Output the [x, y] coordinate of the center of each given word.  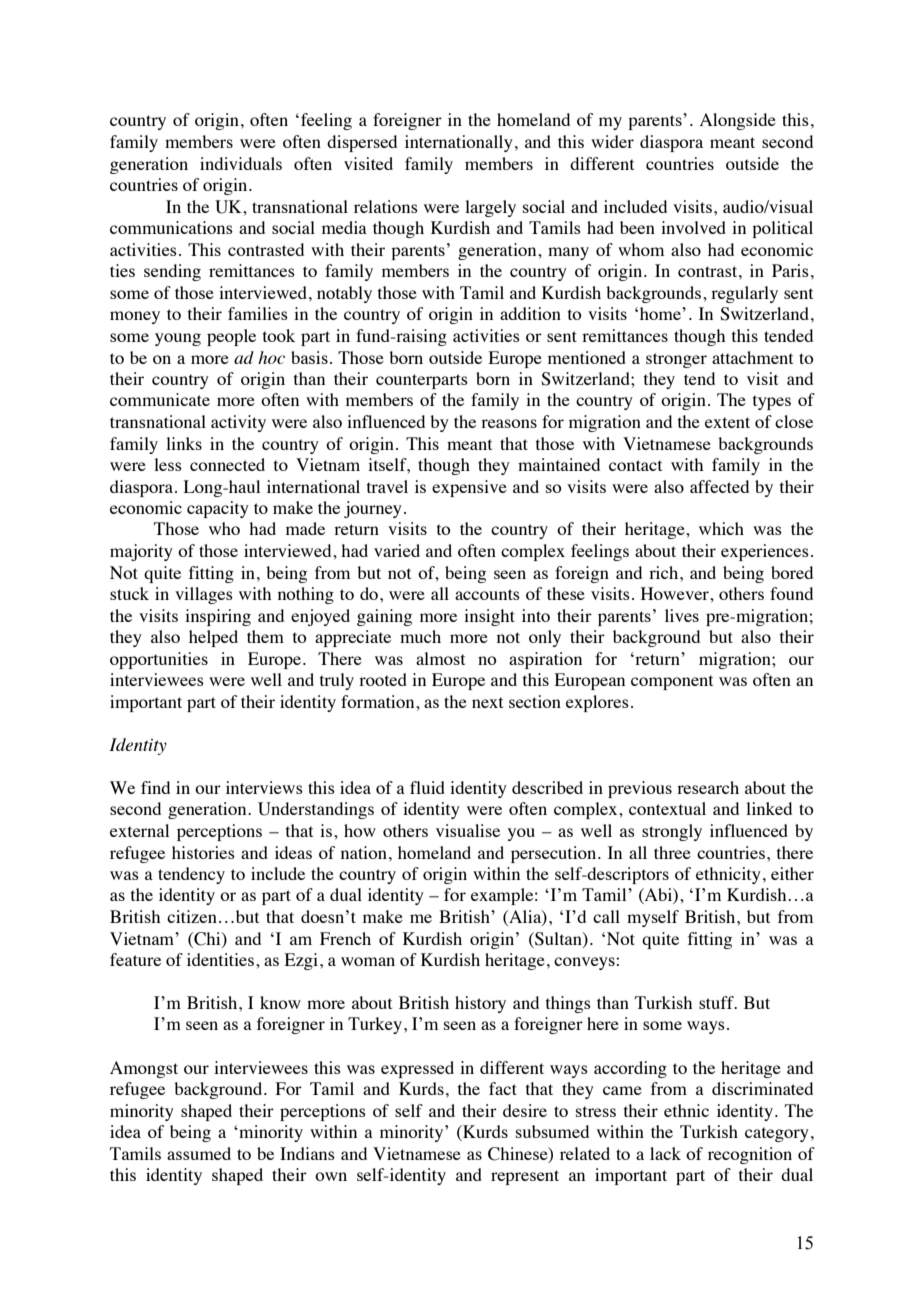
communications [171, 227]
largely [490, 208]
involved [693, 227]
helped [213, 638]
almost [440, 658]
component [672, 682]
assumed [199, 1153]
